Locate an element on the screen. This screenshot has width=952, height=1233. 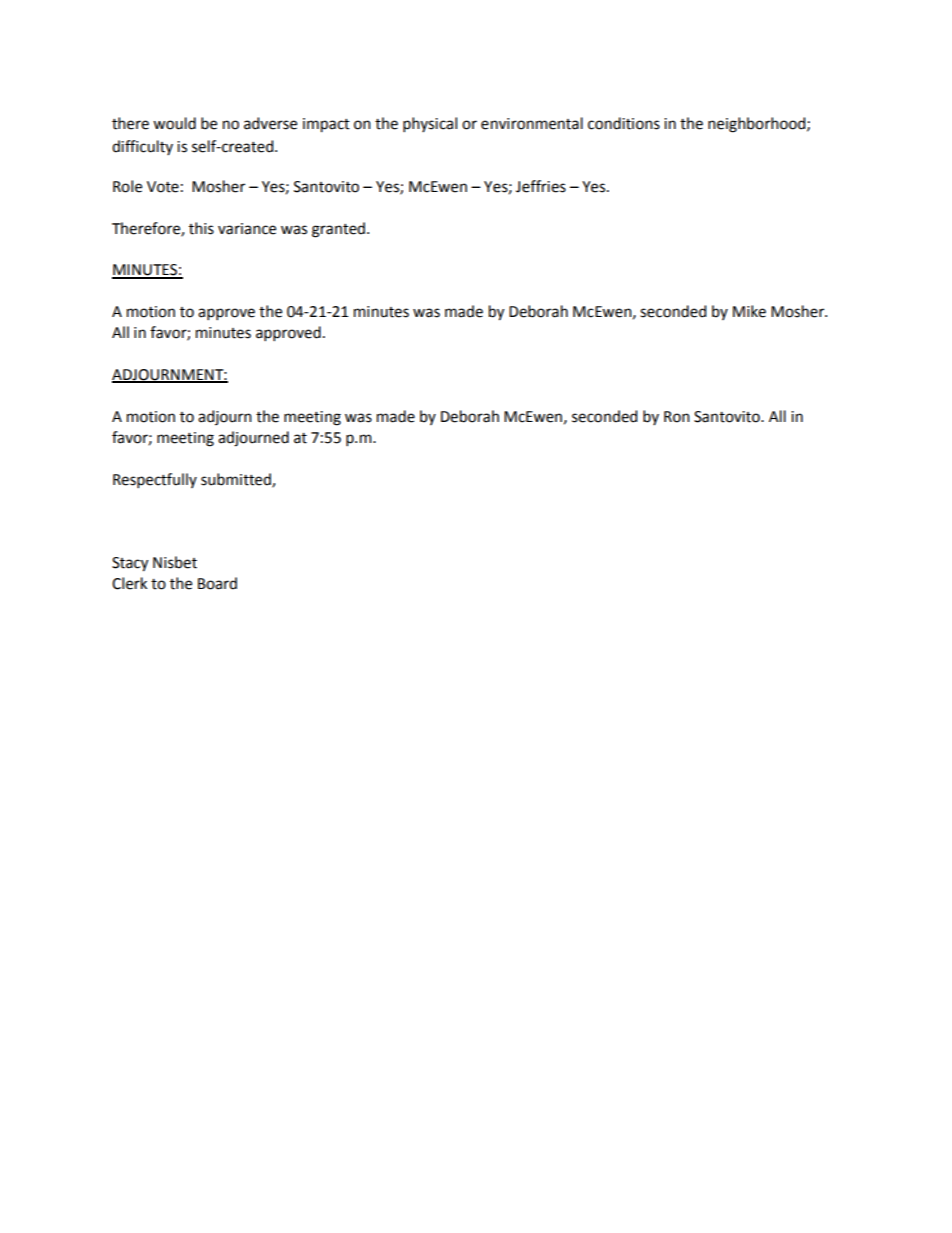
variance is located at coordinates (247, 229).
